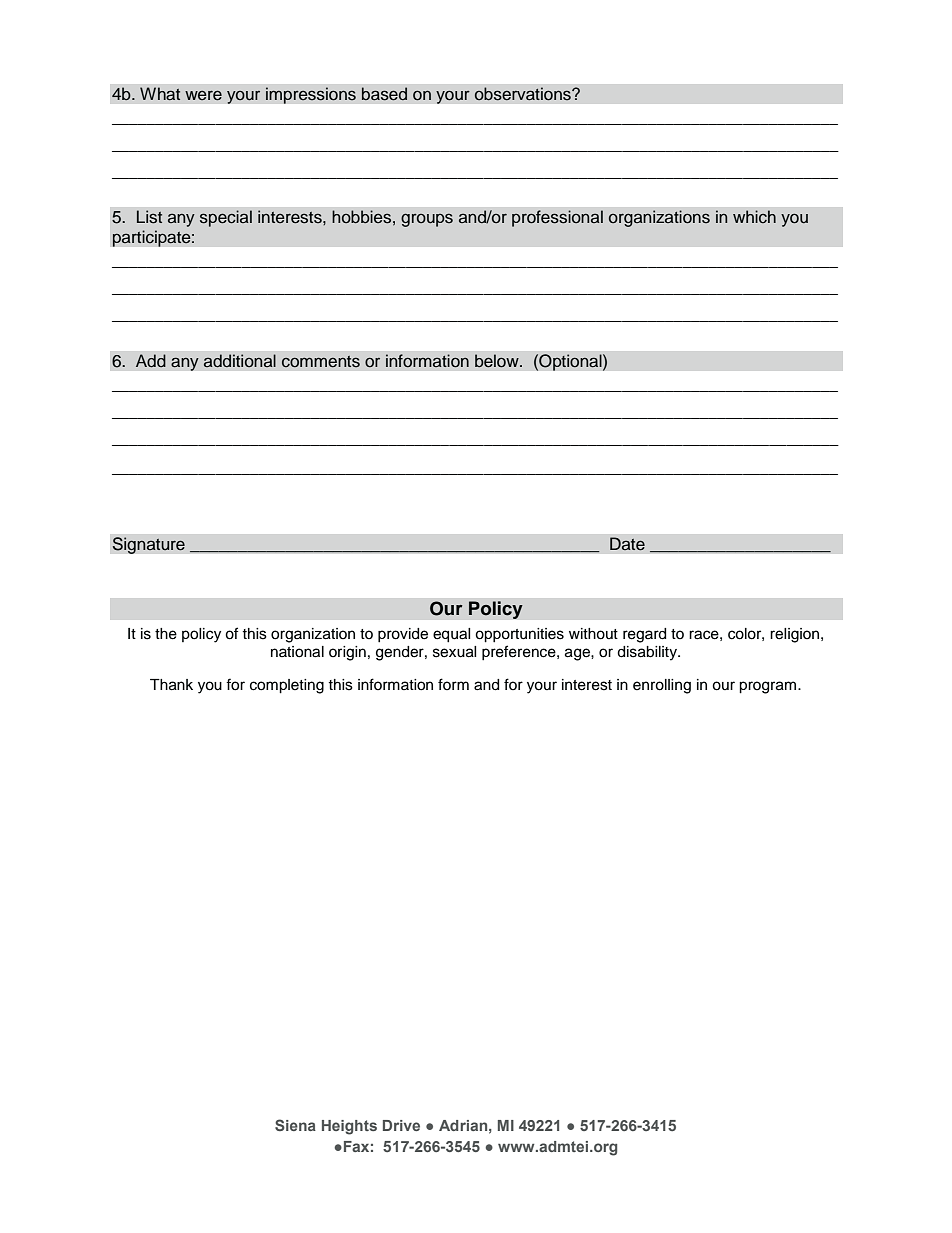  Describe the element at coordinates (523, 94) in the screenshot. I see `observations` at that location.
